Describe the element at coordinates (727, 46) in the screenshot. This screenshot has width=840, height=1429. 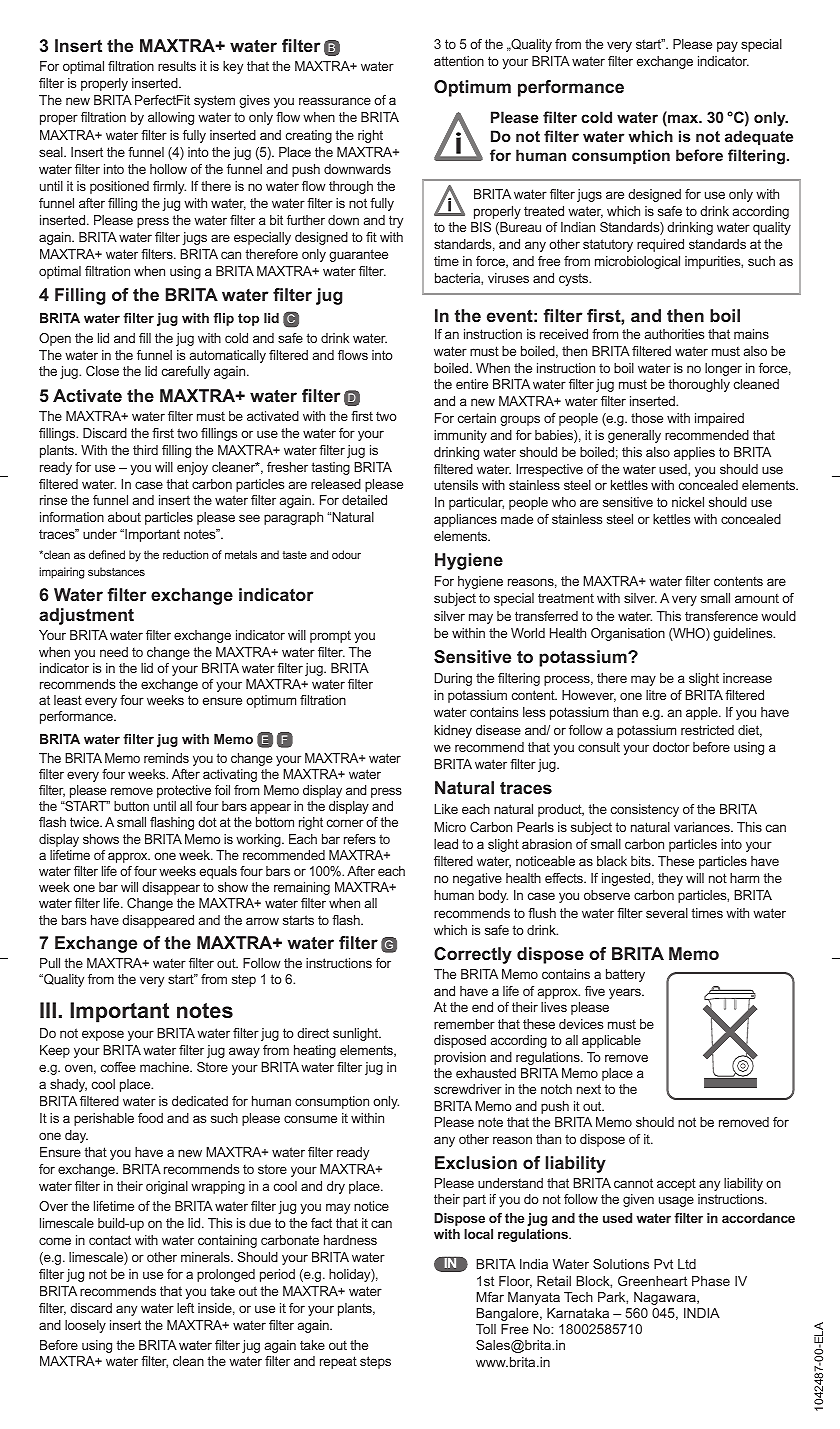
I see `pay` at that location.
